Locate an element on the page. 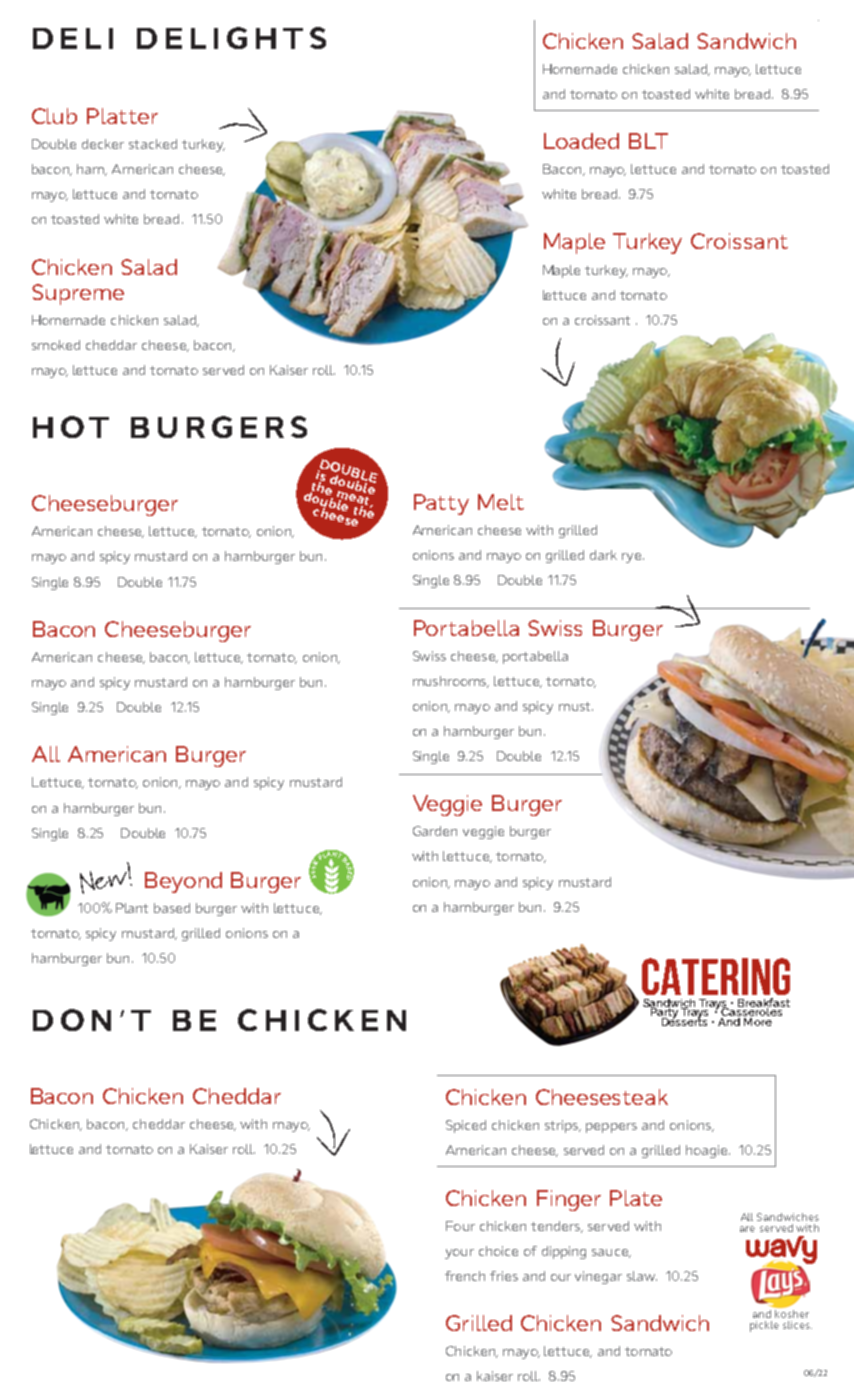 This image has height=1400, width=854. french is located at coordinates (465, 1276).
